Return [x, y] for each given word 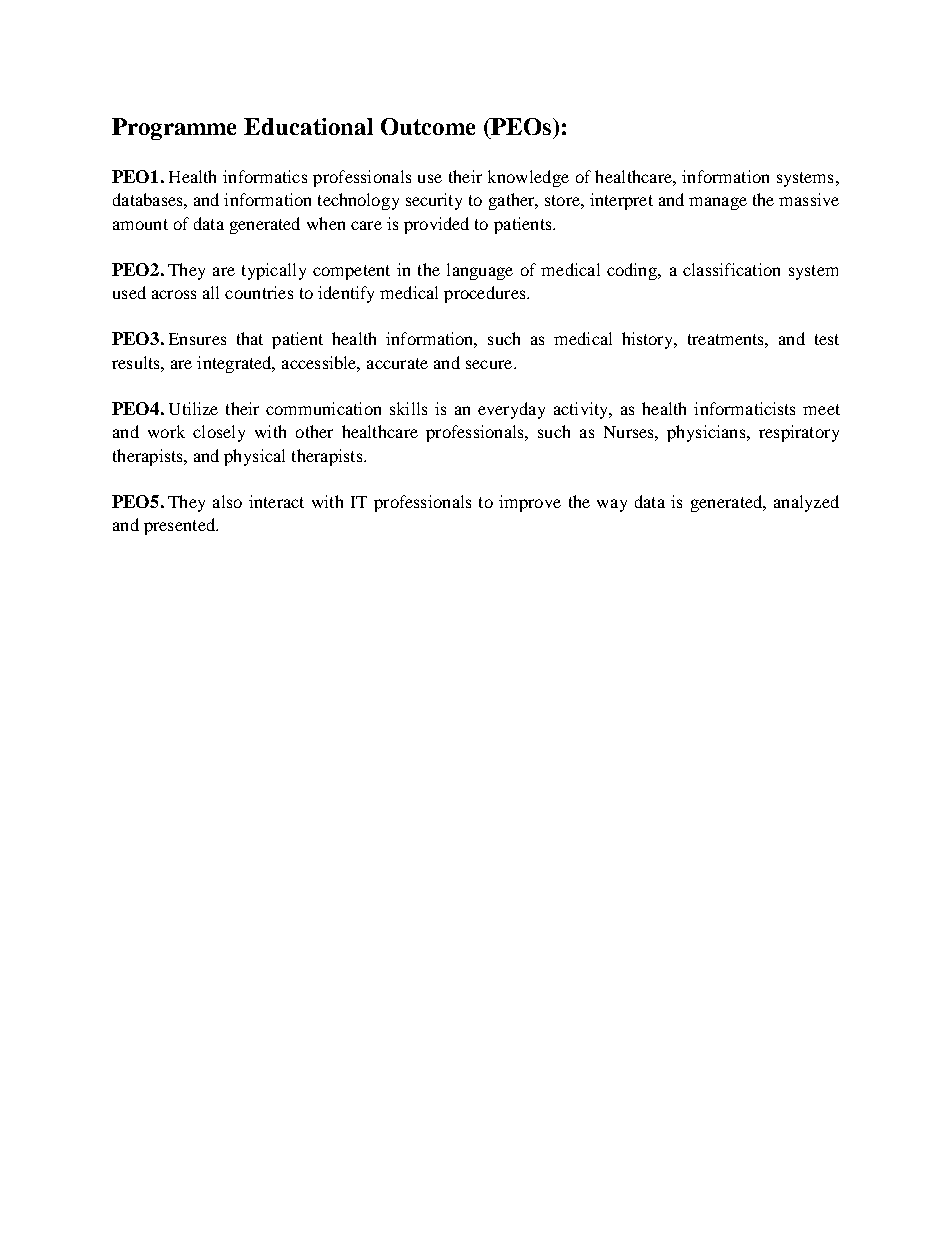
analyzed [806, 503]
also [227, 501]
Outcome [428, 126]
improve [530, 503]
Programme [174, 129]
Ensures [197, 339]
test [827, 339]
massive [809, 199]
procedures [486, 294]
